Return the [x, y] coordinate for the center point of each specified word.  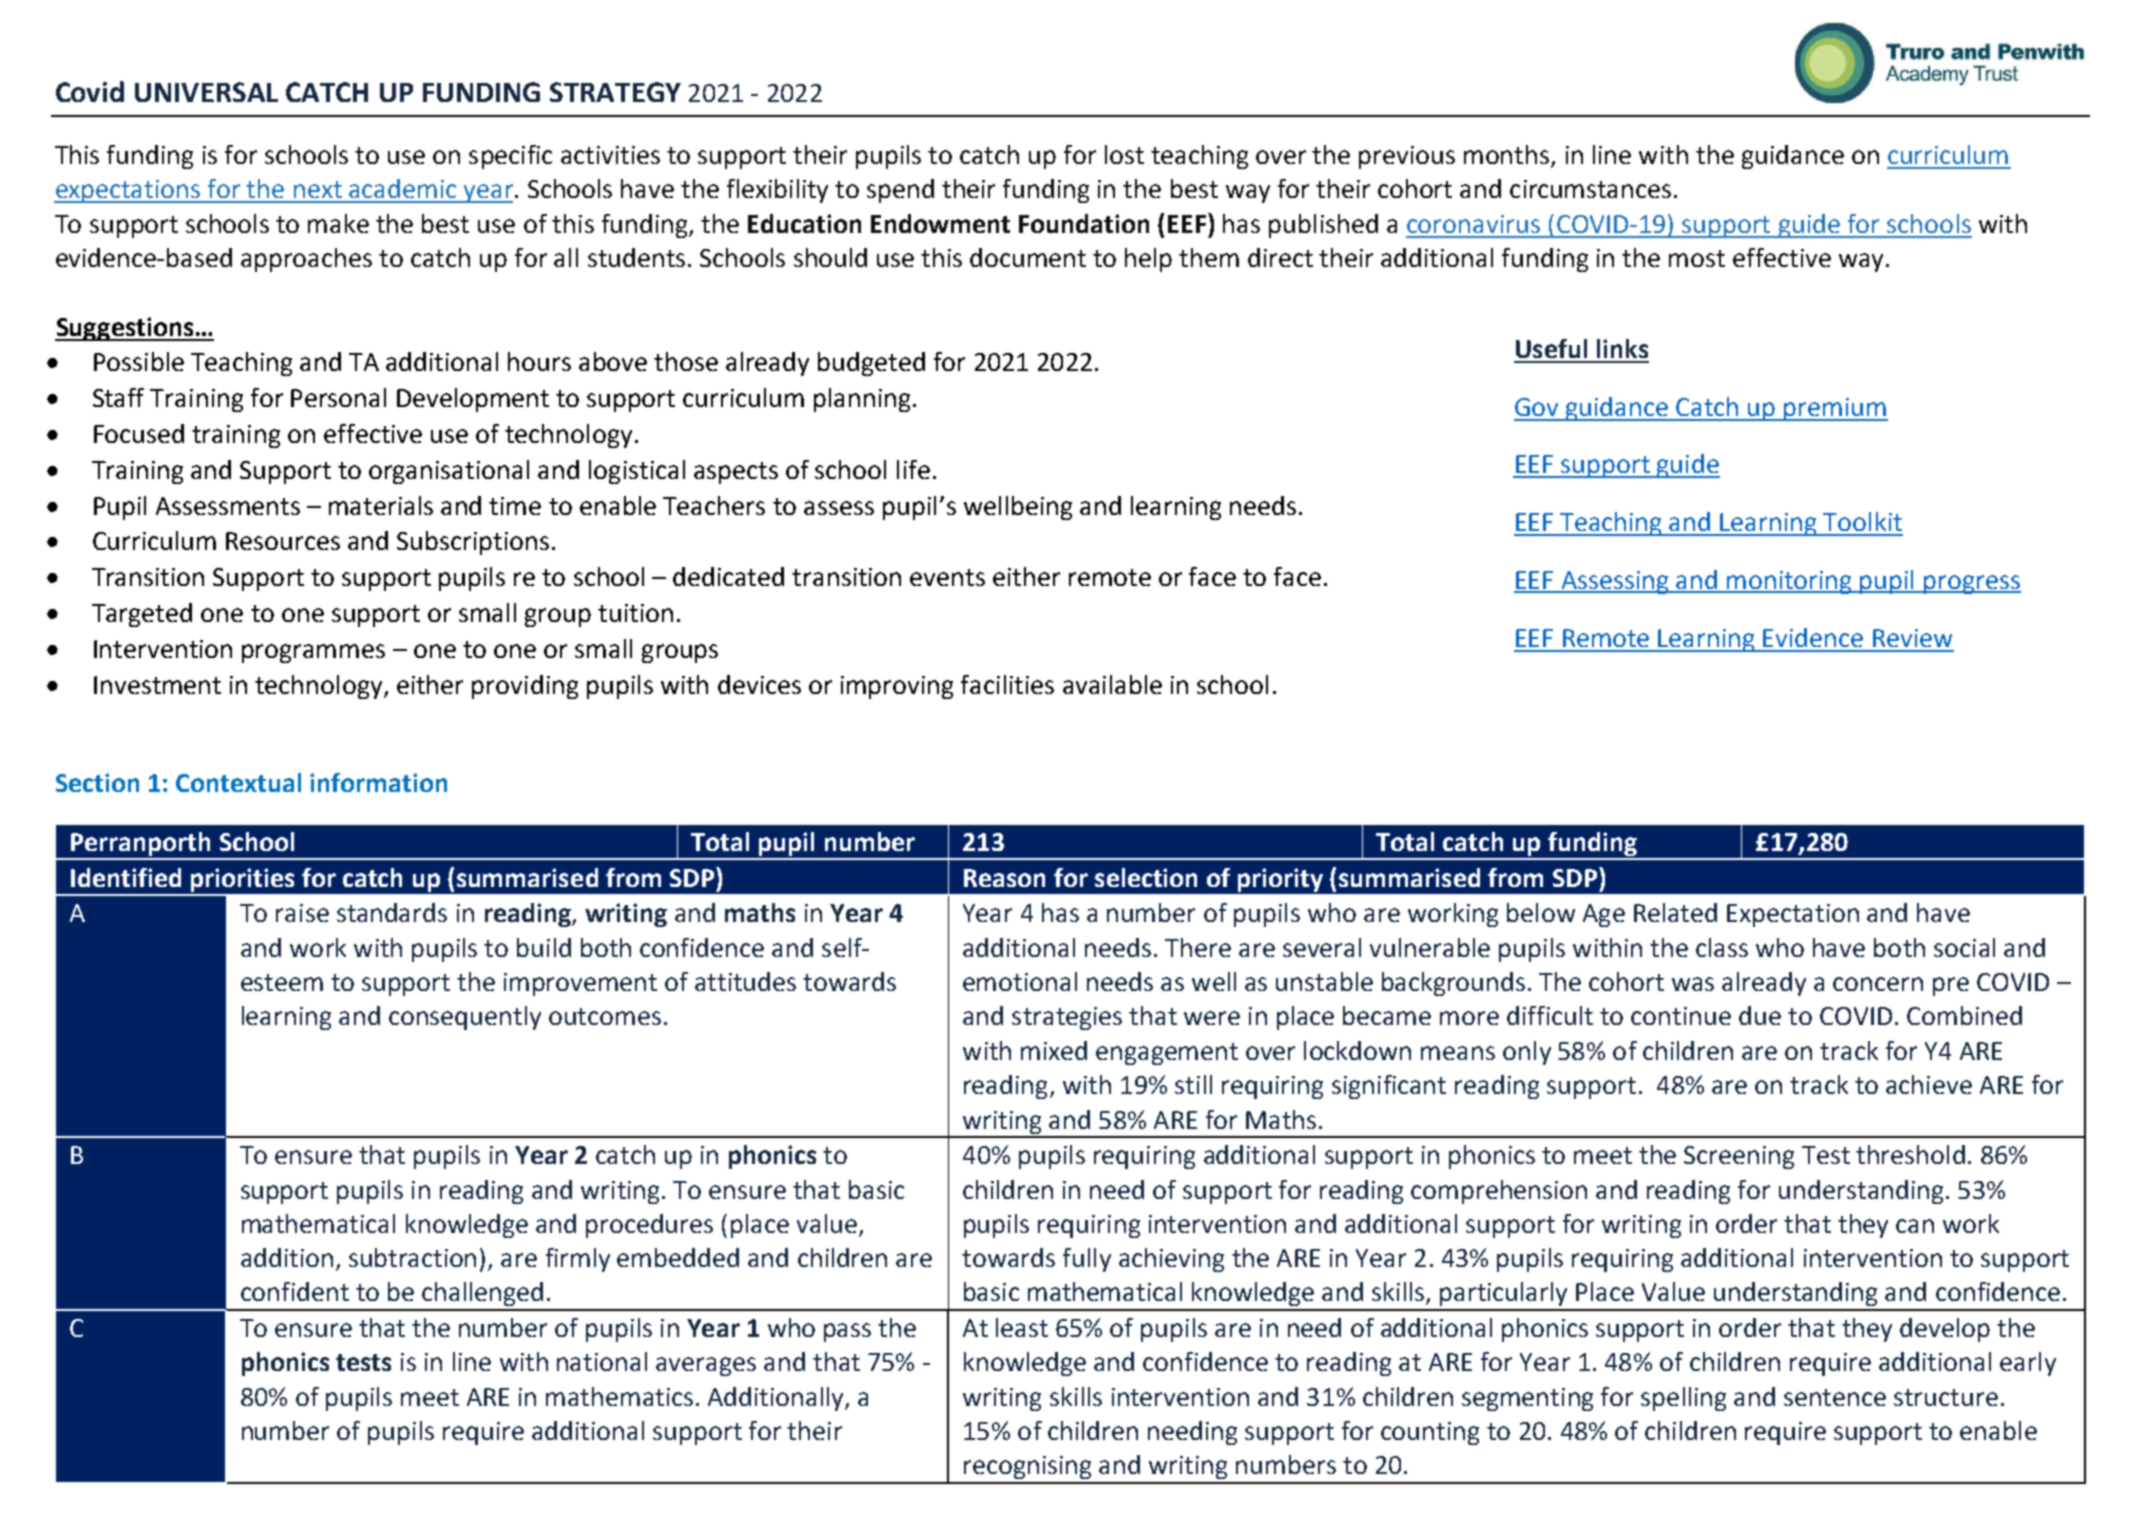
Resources [283, 541]
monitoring [1789, 582]
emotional [1020, 981]
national [602, 1361]
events [947, 577]
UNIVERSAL [206, 92]
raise [302, 913]
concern [1878, 984]
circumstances [1590, 189]
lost [1124, 154]
